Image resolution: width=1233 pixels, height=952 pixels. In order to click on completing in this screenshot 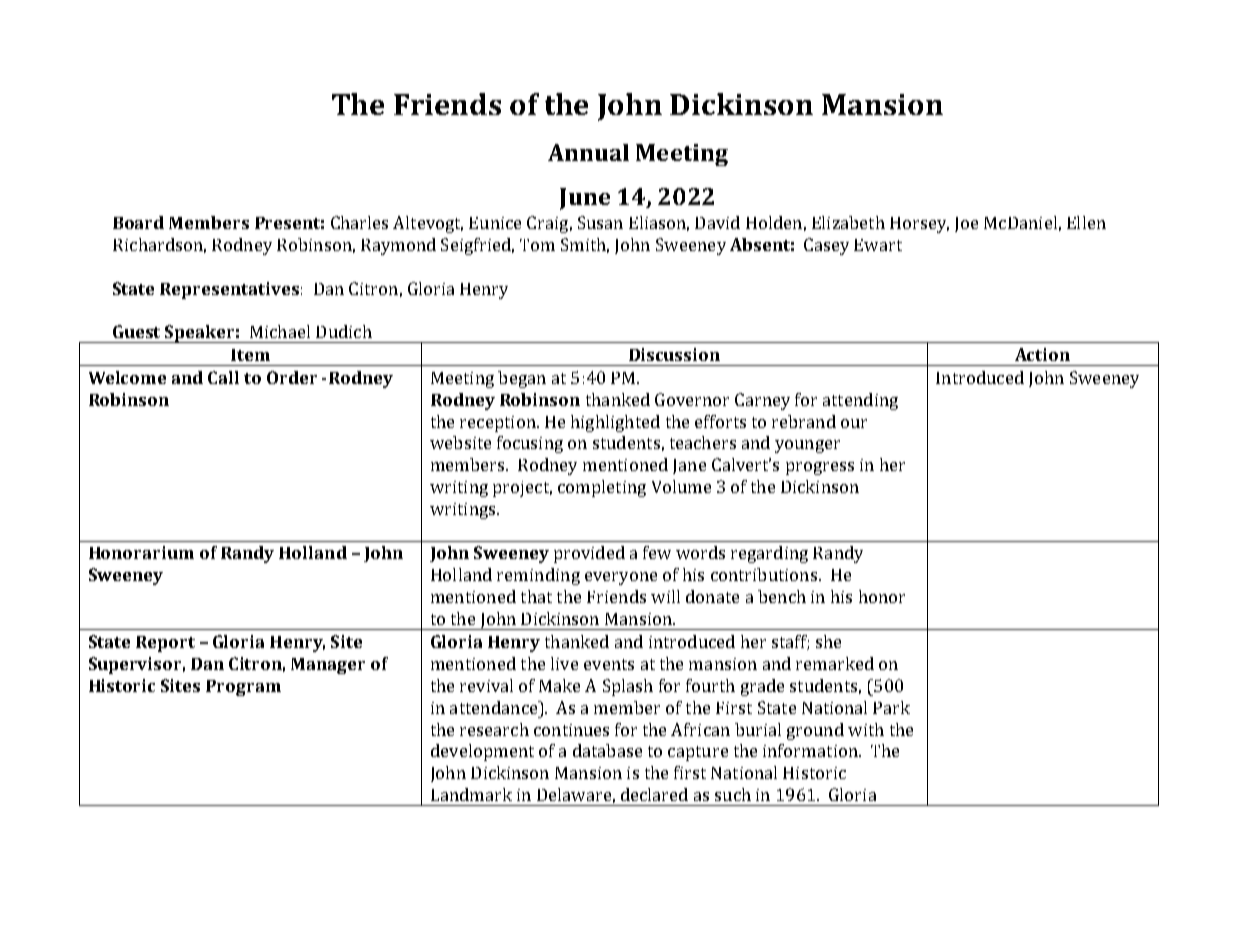, I will do `click(602, 488)`.
